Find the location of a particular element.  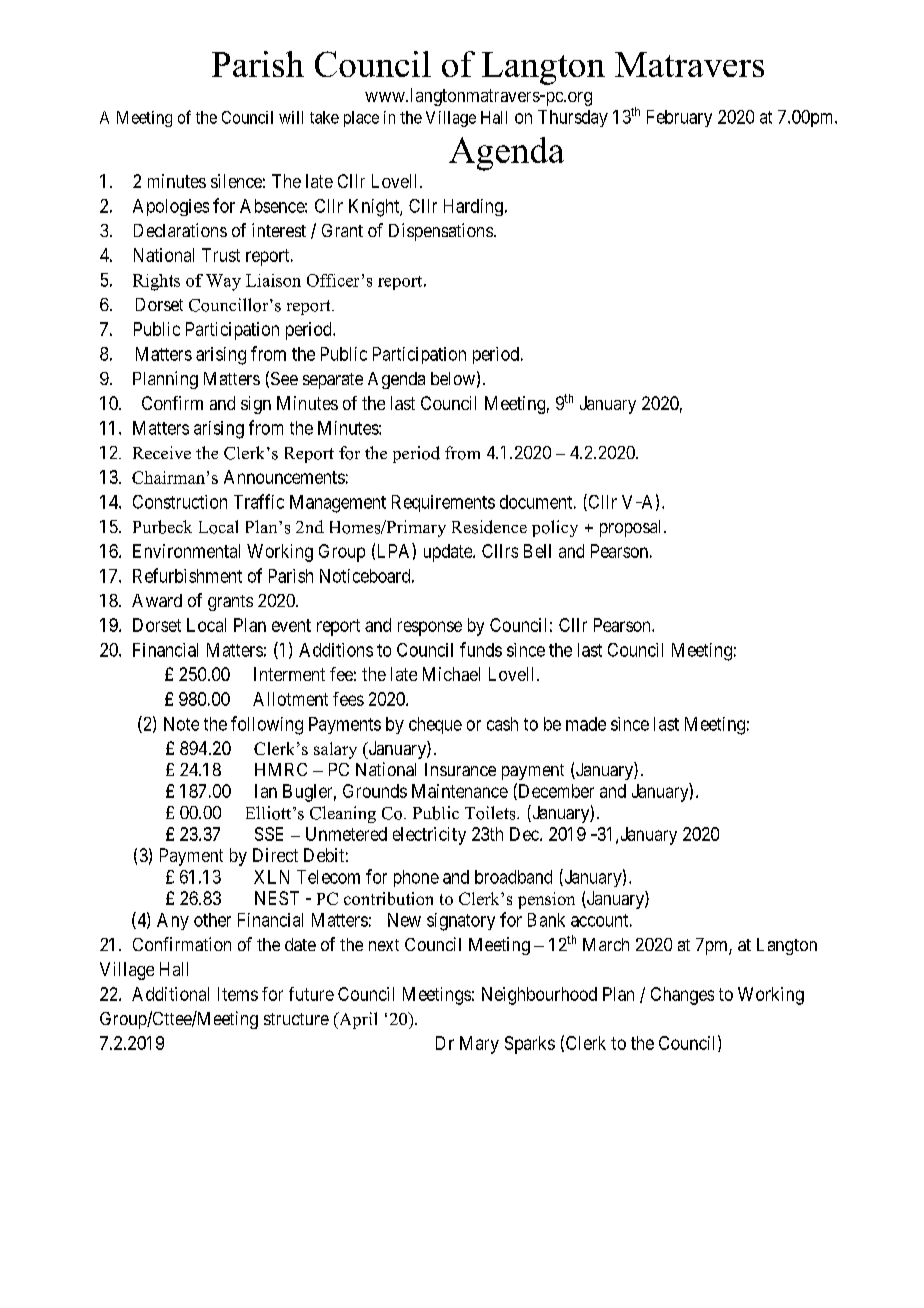

cheque is located at coordinates (435, 725).
